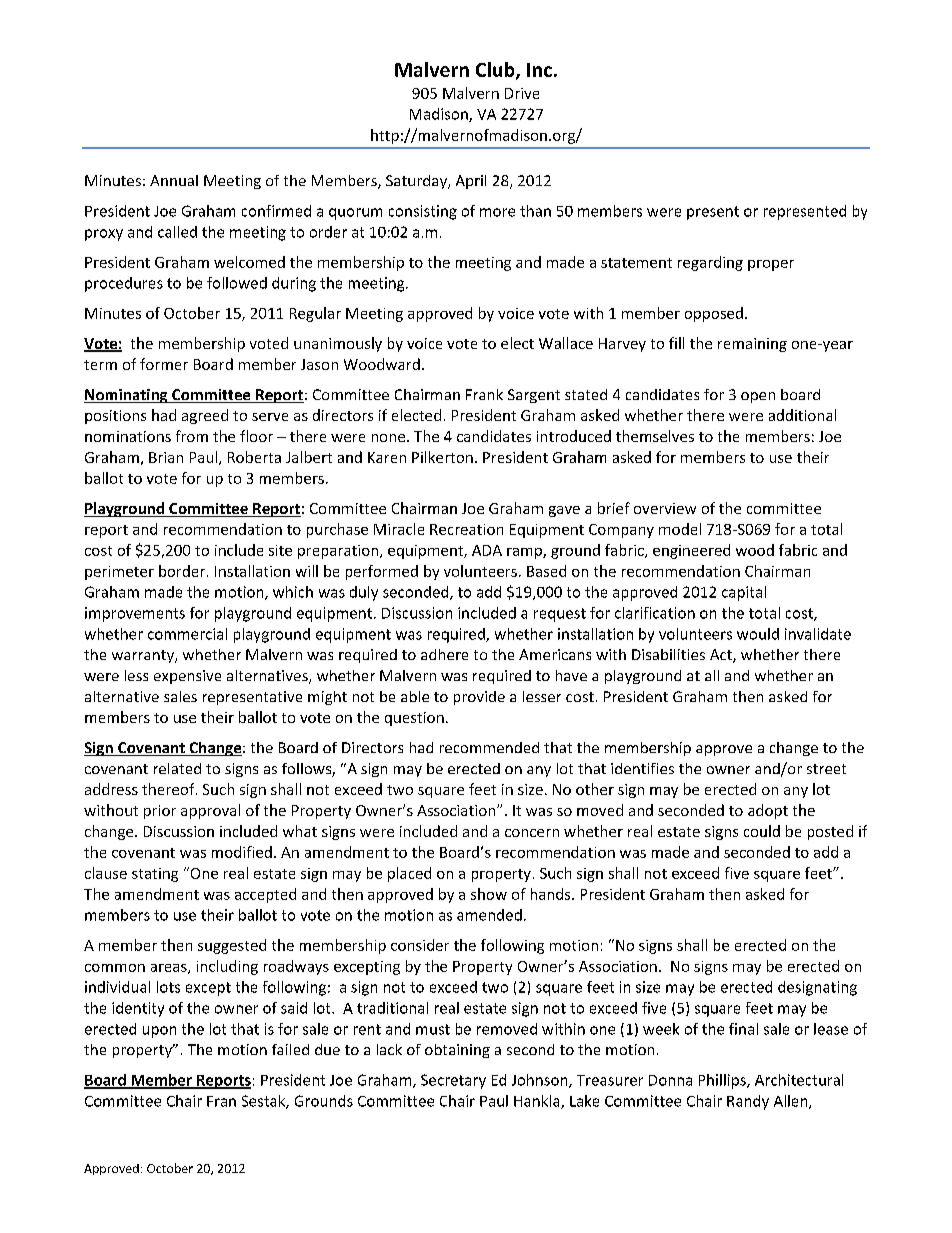 This screenshot has height=1233, width=952. Describe the element at coordinates (453, 1081) in the screenshot. I see `Secretary` at that location.
